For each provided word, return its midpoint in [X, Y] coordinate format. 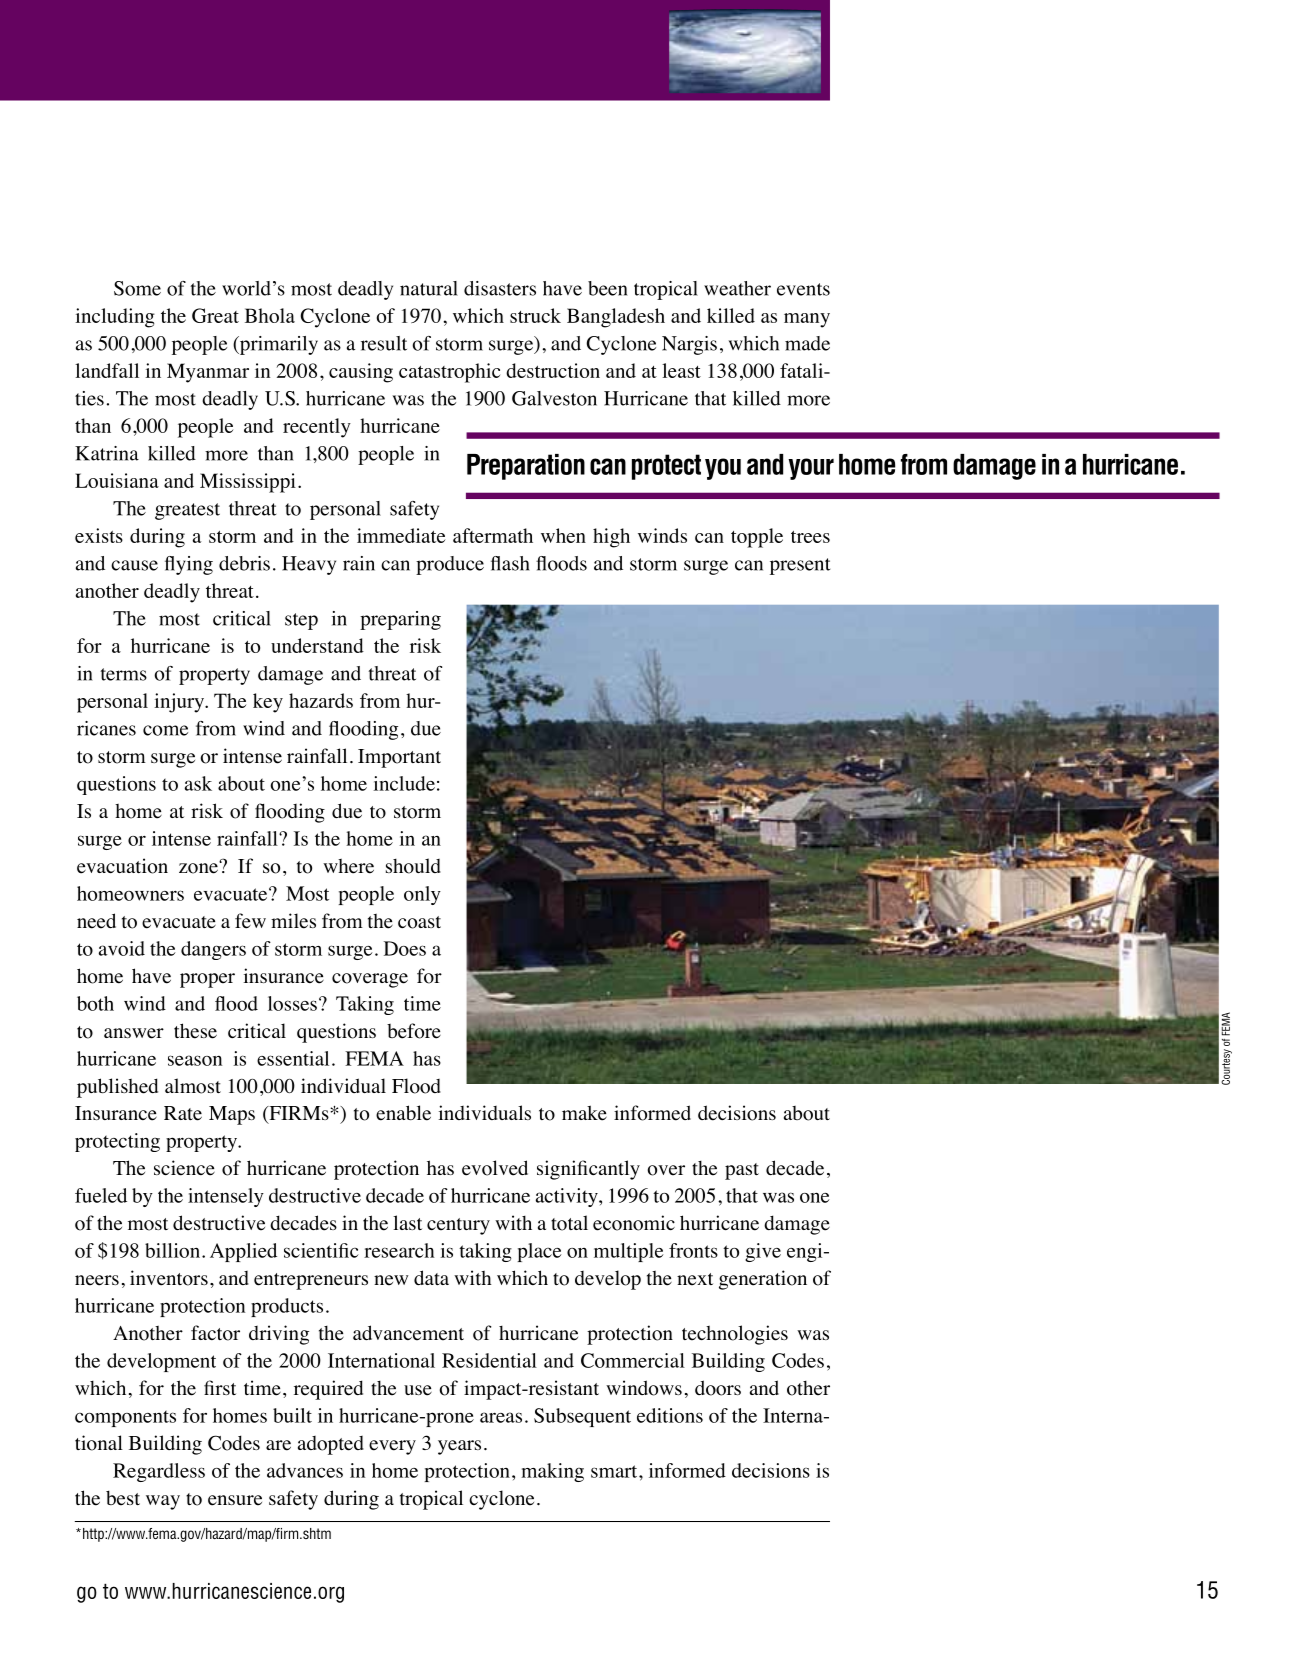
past [742, 1171]
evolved [495, 1168]
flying [189, 565]
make [584, 1113]
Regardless [159, 1472]
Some [137, 288]
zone [199, 867]
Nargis [689, 345]
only [422, 895]
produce [450, 565]
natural [429, 288]
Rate [183, 1113]
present [800, 566]
